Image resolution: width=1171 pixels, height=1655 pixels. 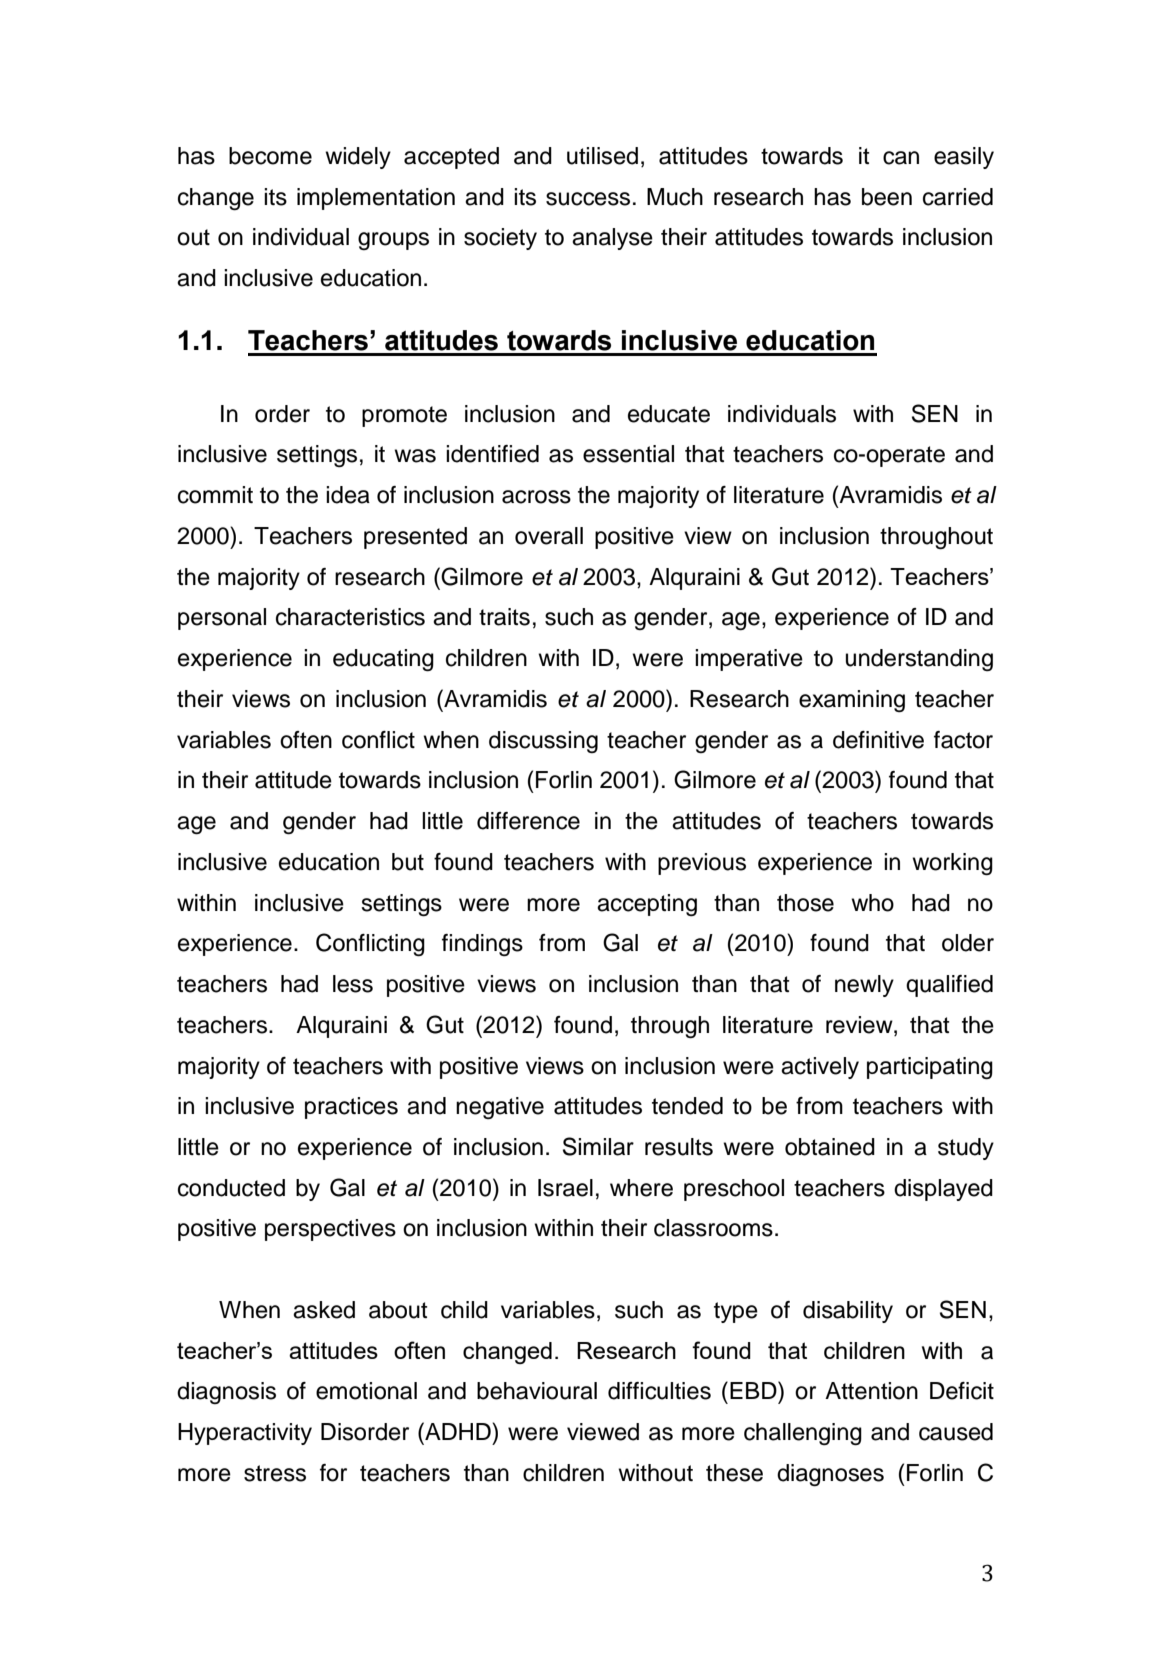 I want to click on become, so click(x=270, y=156).
